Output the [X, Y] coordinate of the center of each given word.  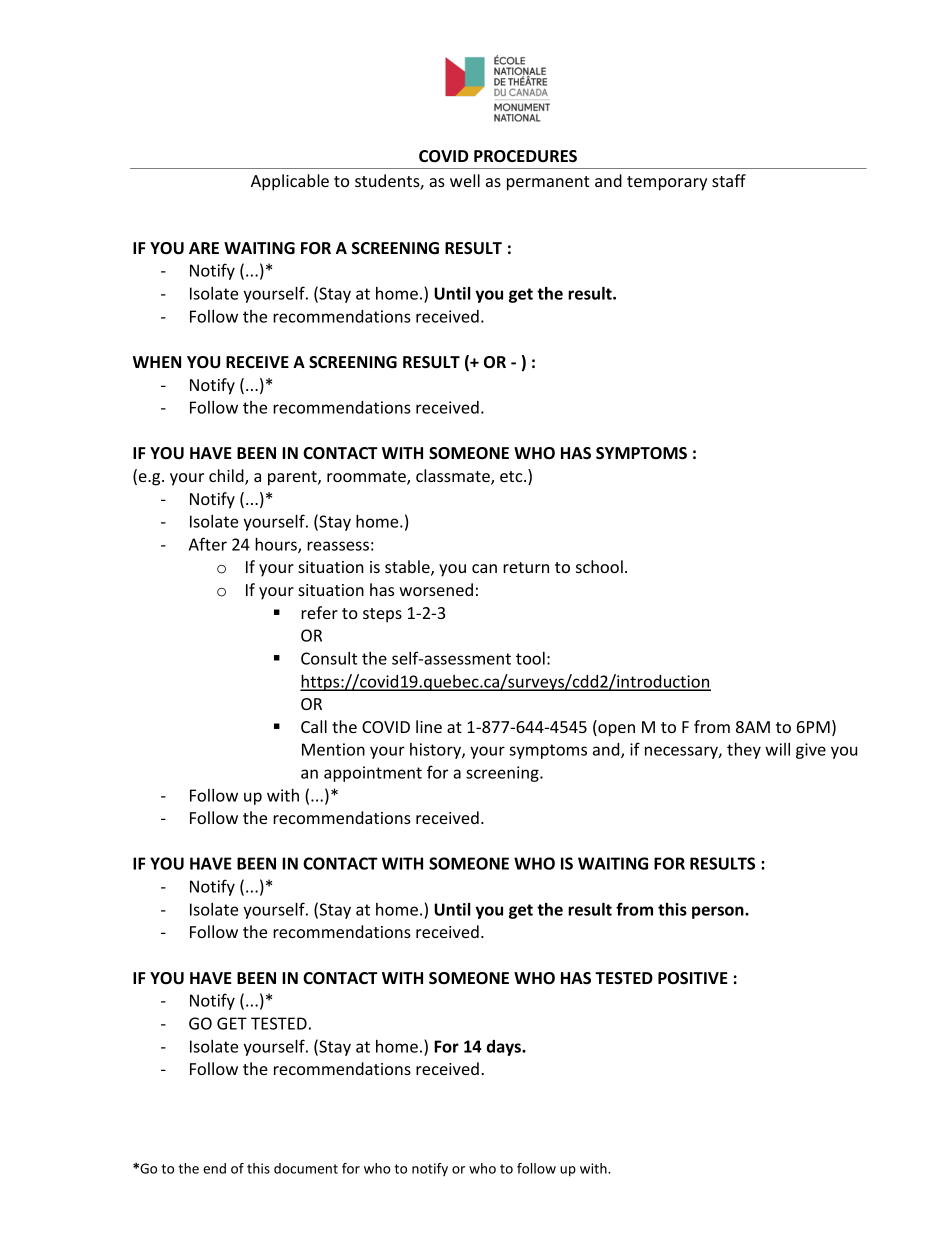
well [465, 180]
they [744, 751]
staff [729, 180]
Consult [329, 658]
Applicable [290, 182]
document [306, 1168]
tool [530, 658]
